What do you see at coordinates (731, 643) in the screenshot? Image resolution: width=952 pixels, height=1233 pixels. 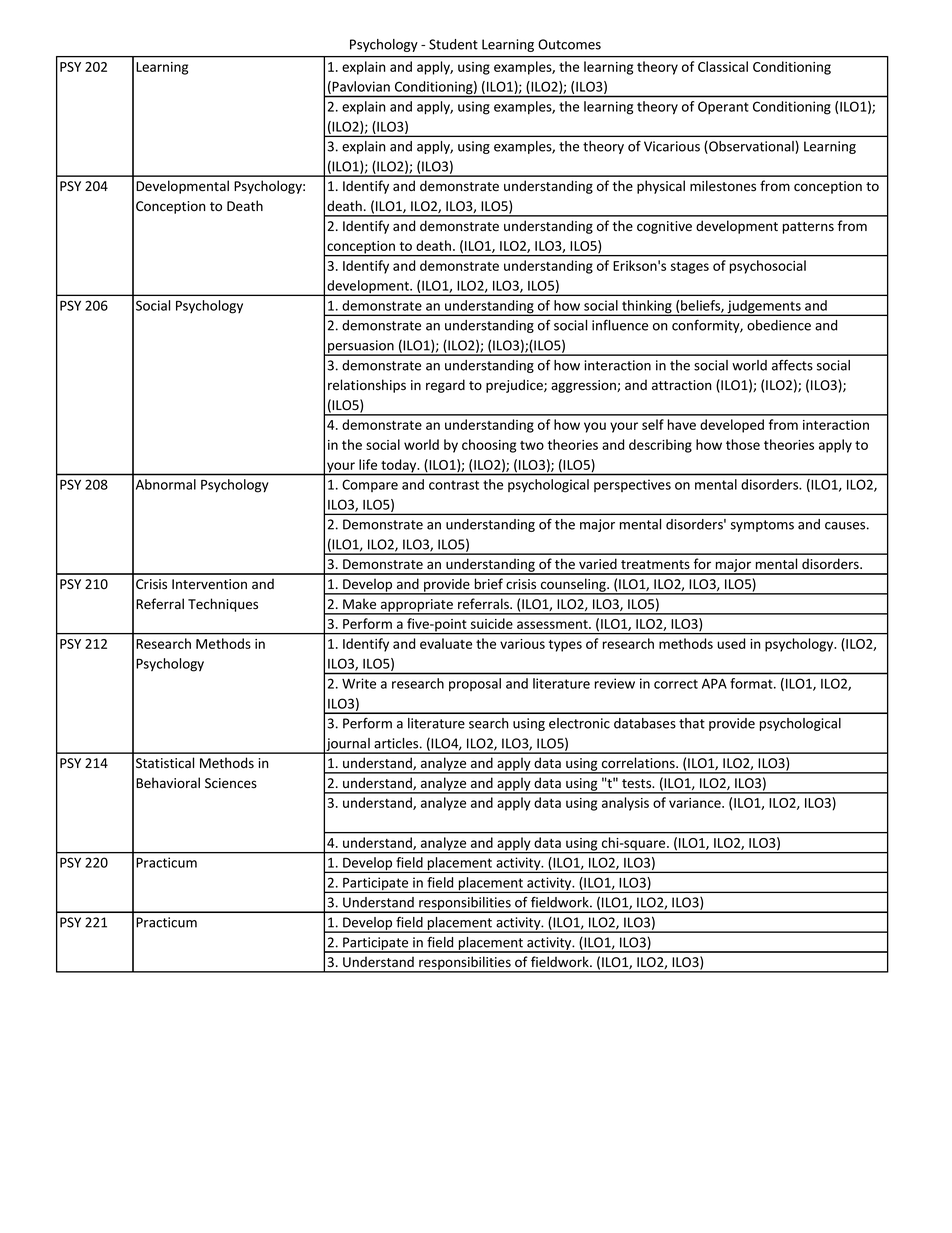 I see `used` at bounding box center [731, 643].
